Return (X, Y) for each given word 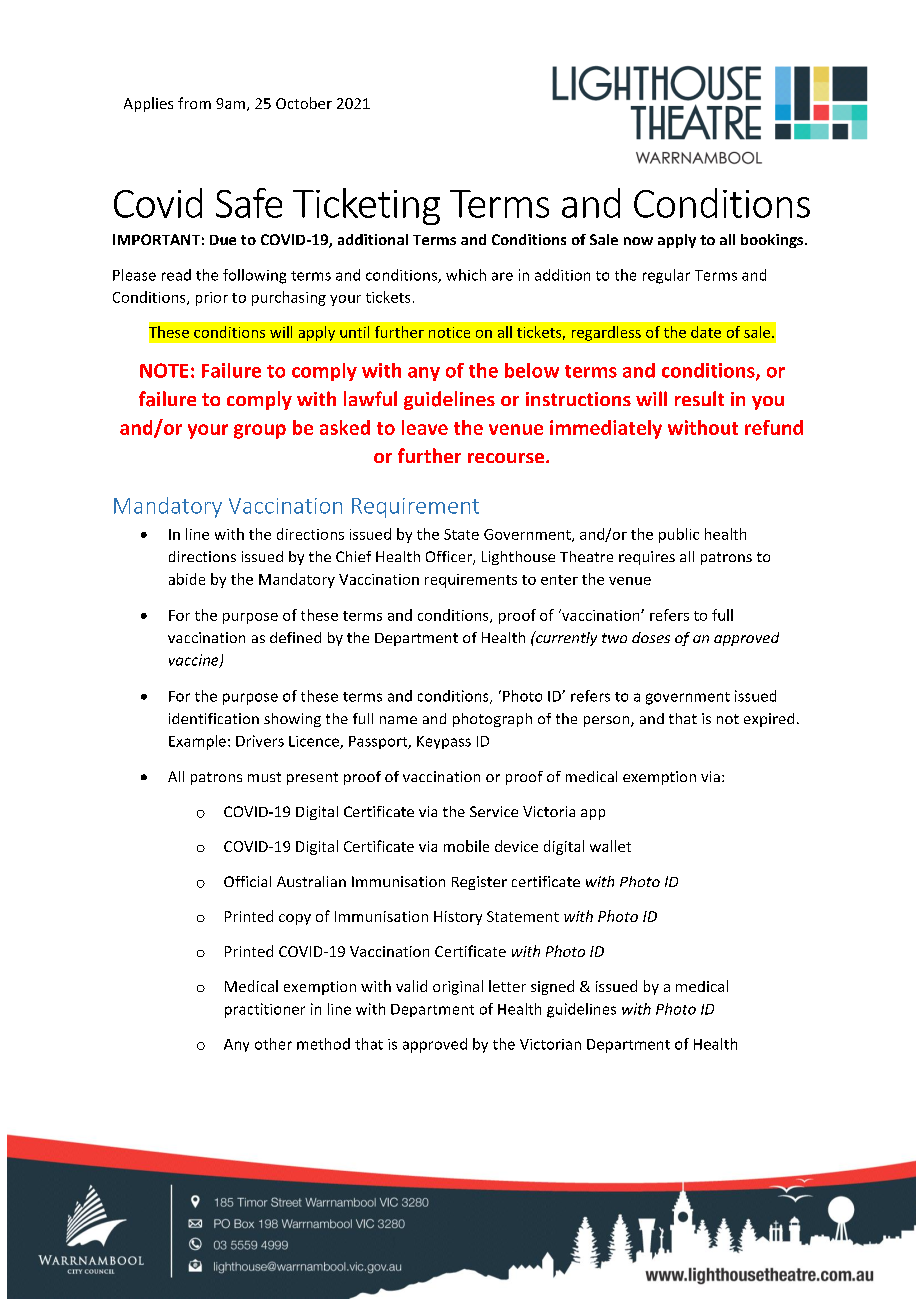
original (458, 987)
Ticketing (366, 206)
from (194, 103)
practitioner (265, 1010)
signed (552, 987)
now (638, 241)
